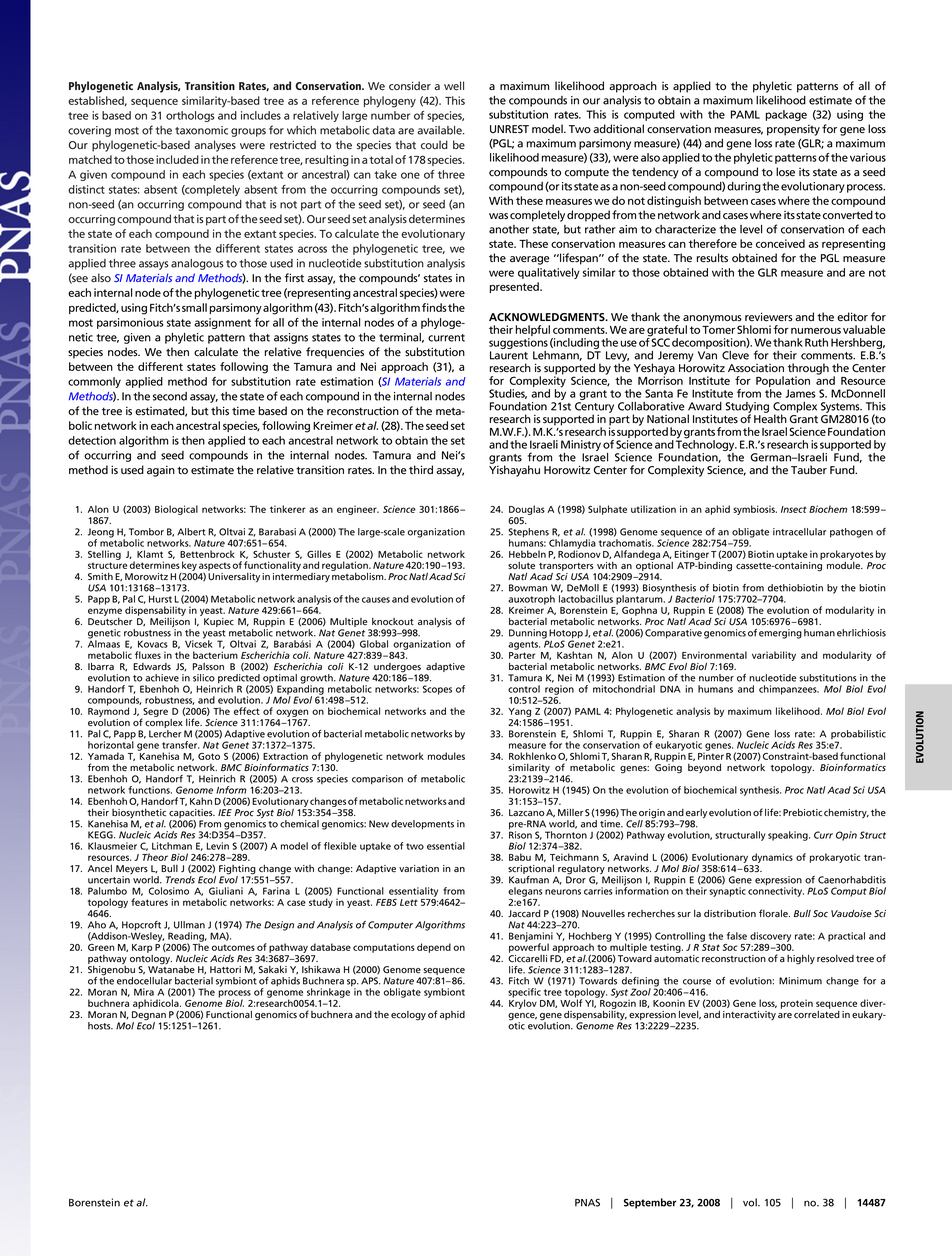 This screenshot has height=1256, width=952. What do you see at coordinates (525, 892) in the screenshot?
I see `elegans` at bounding box center [525, 892].
